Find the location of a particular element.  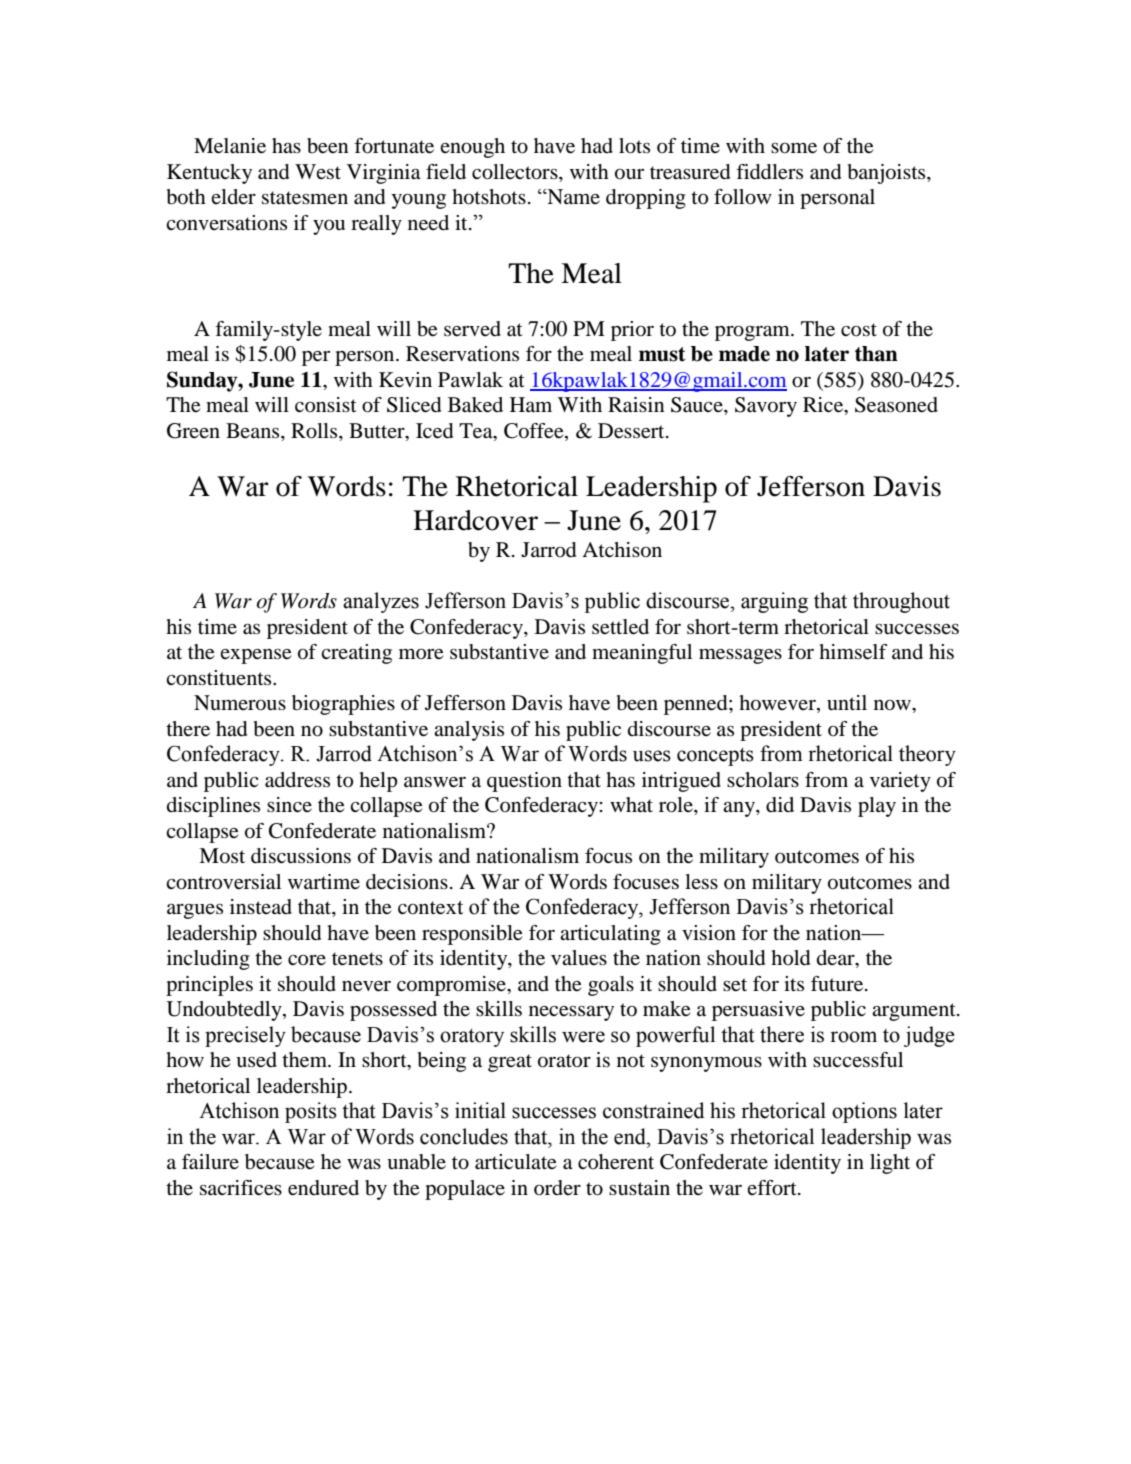

since is located at coordinates (289, 804).
